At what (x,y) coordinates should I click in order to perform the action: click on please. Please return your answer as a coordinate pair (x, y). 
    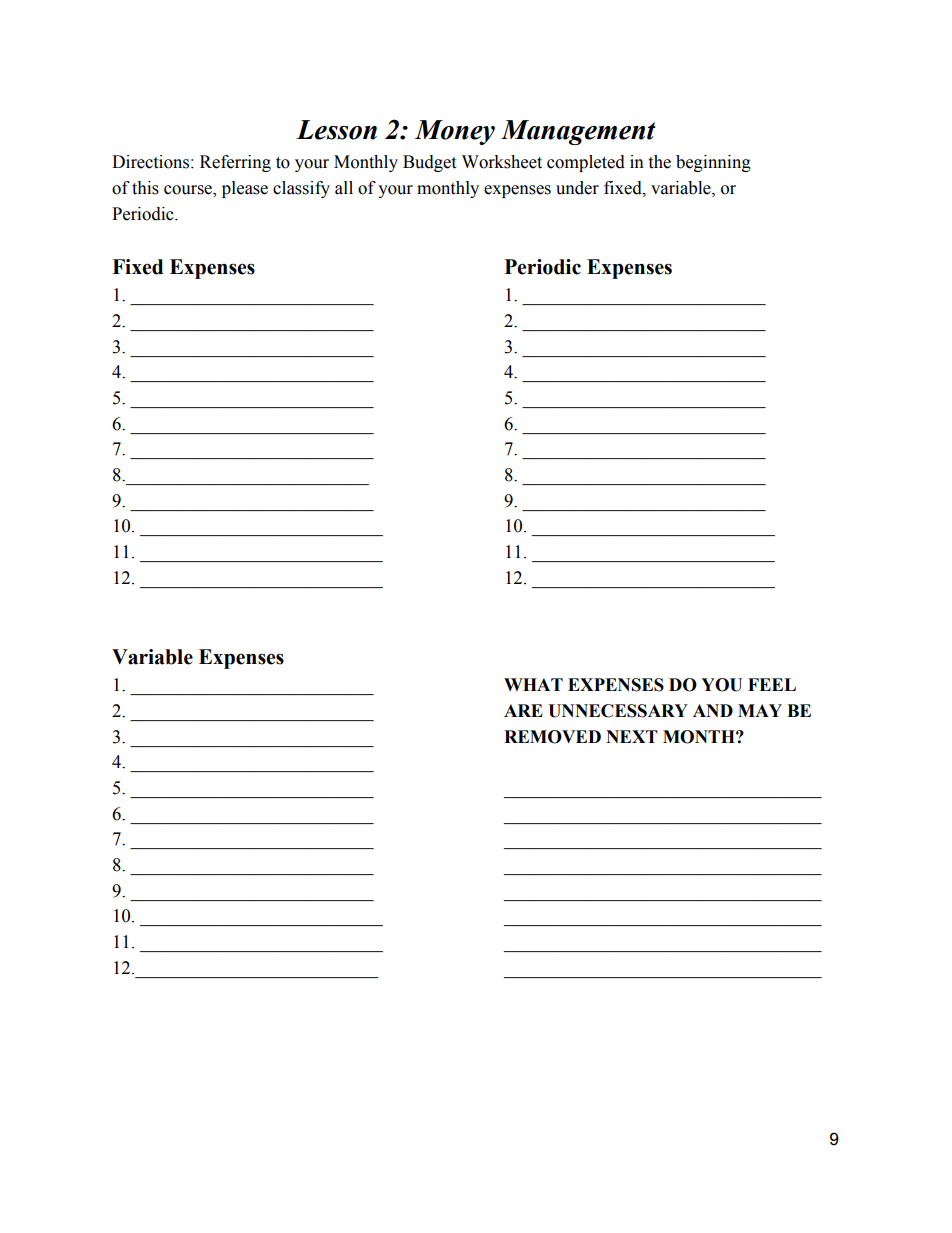
    Looking at the image, I should click on (245, 189).
